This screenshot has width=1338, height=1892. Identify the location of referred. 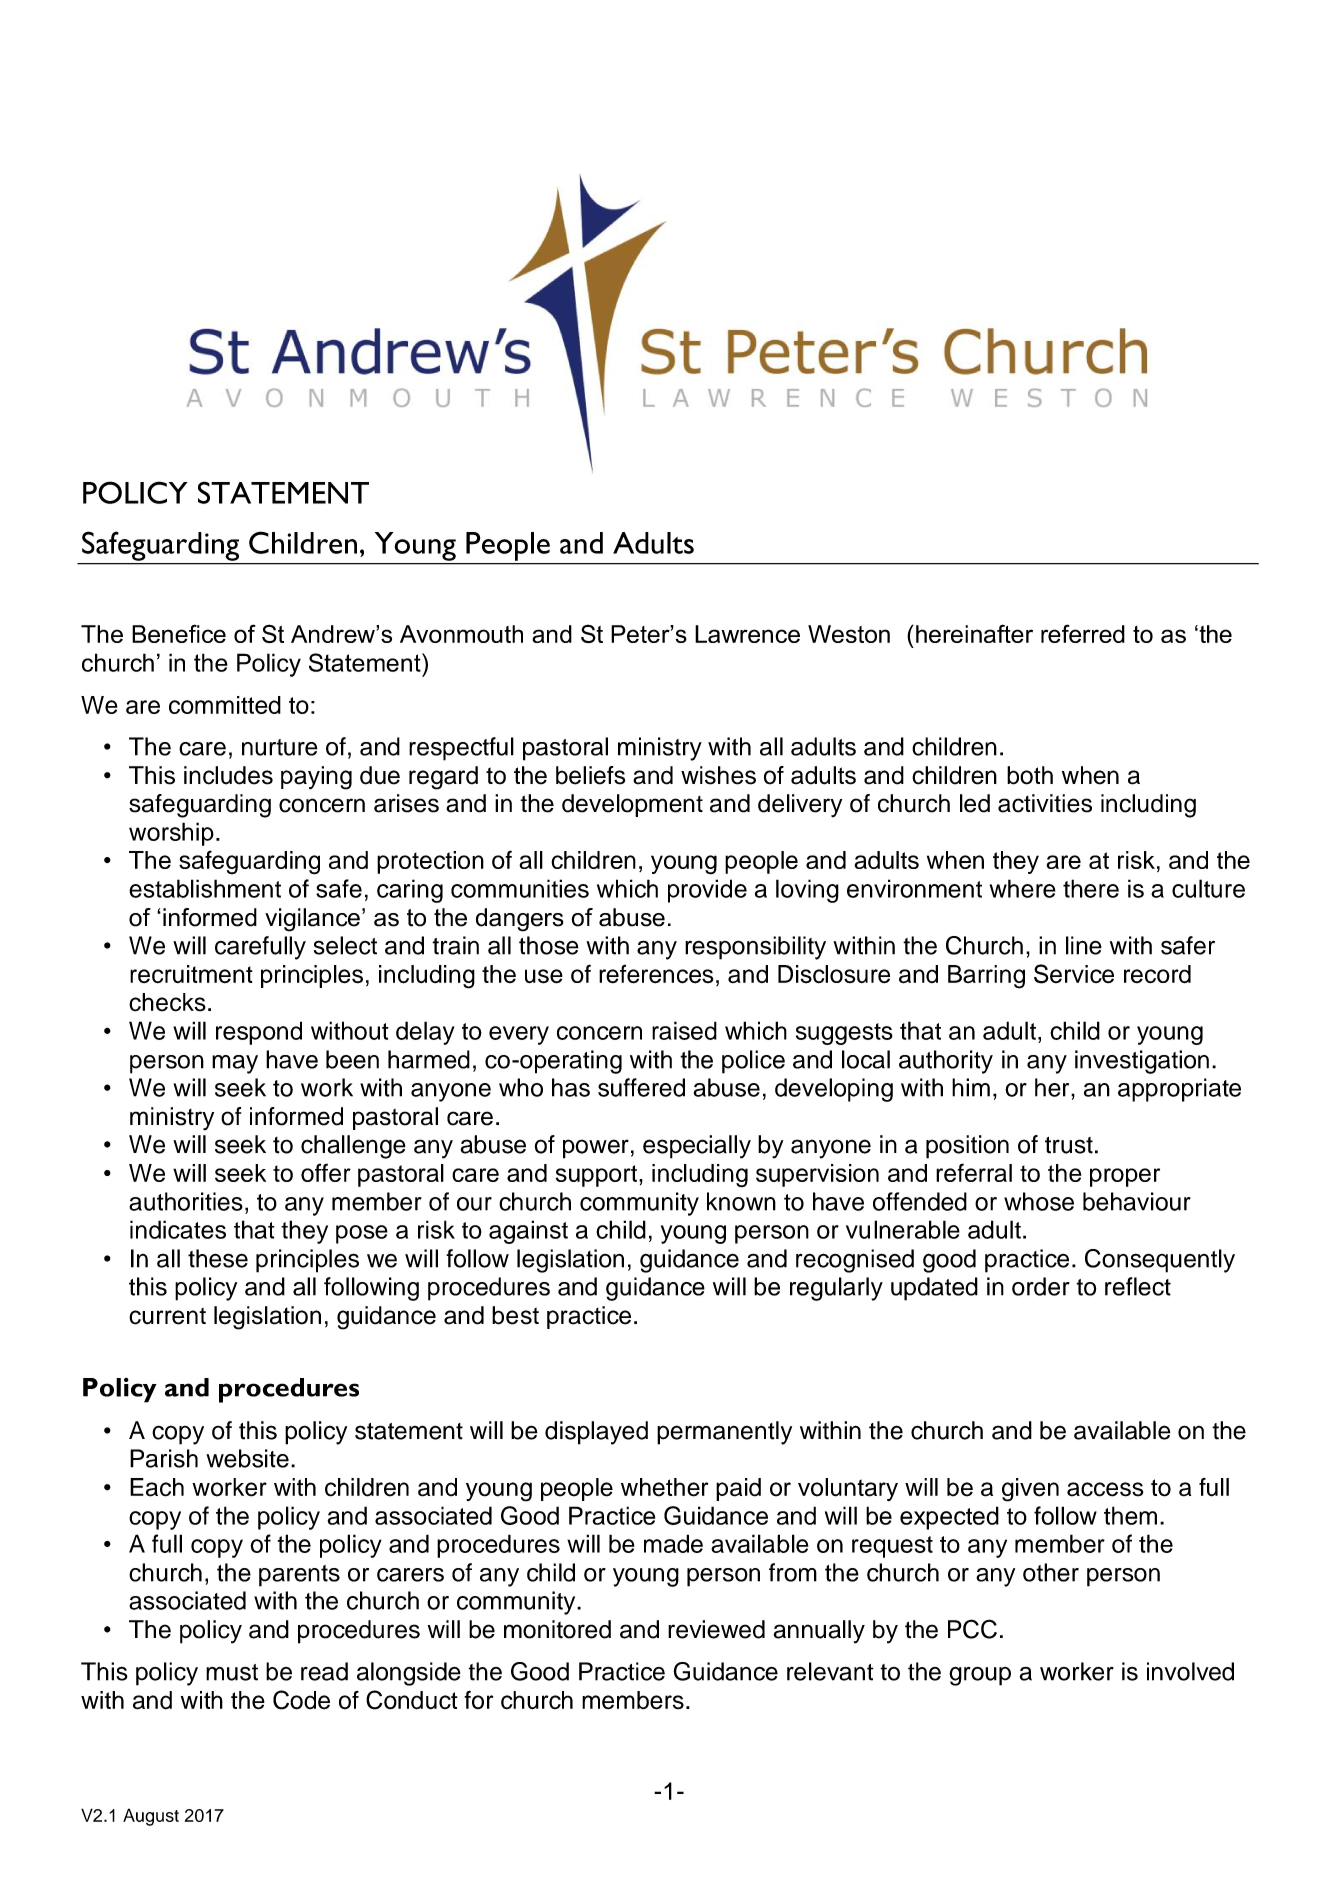
(1083, 633).
